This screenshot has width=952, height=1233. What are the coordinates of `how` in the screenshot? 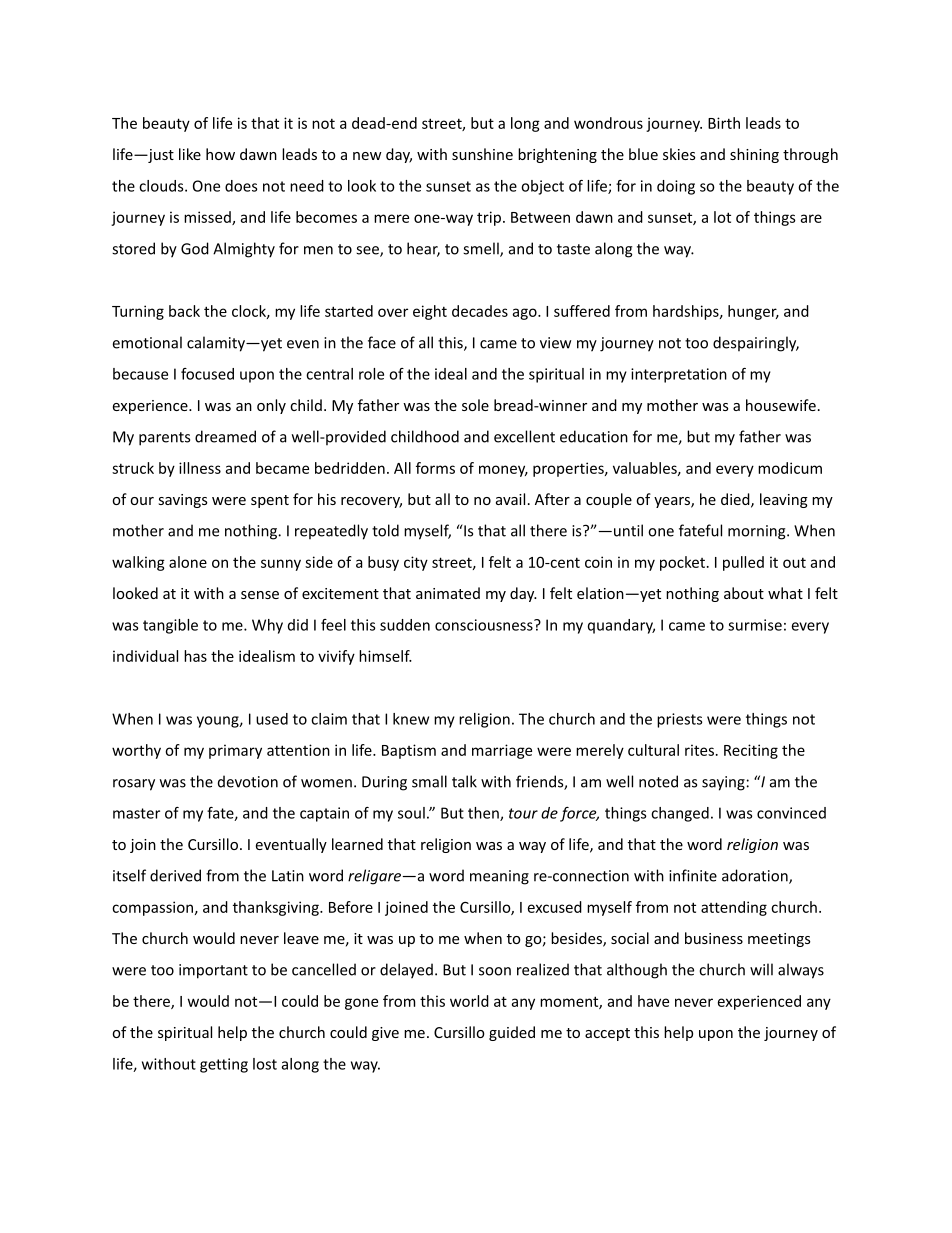 It's located at (220, 154).
